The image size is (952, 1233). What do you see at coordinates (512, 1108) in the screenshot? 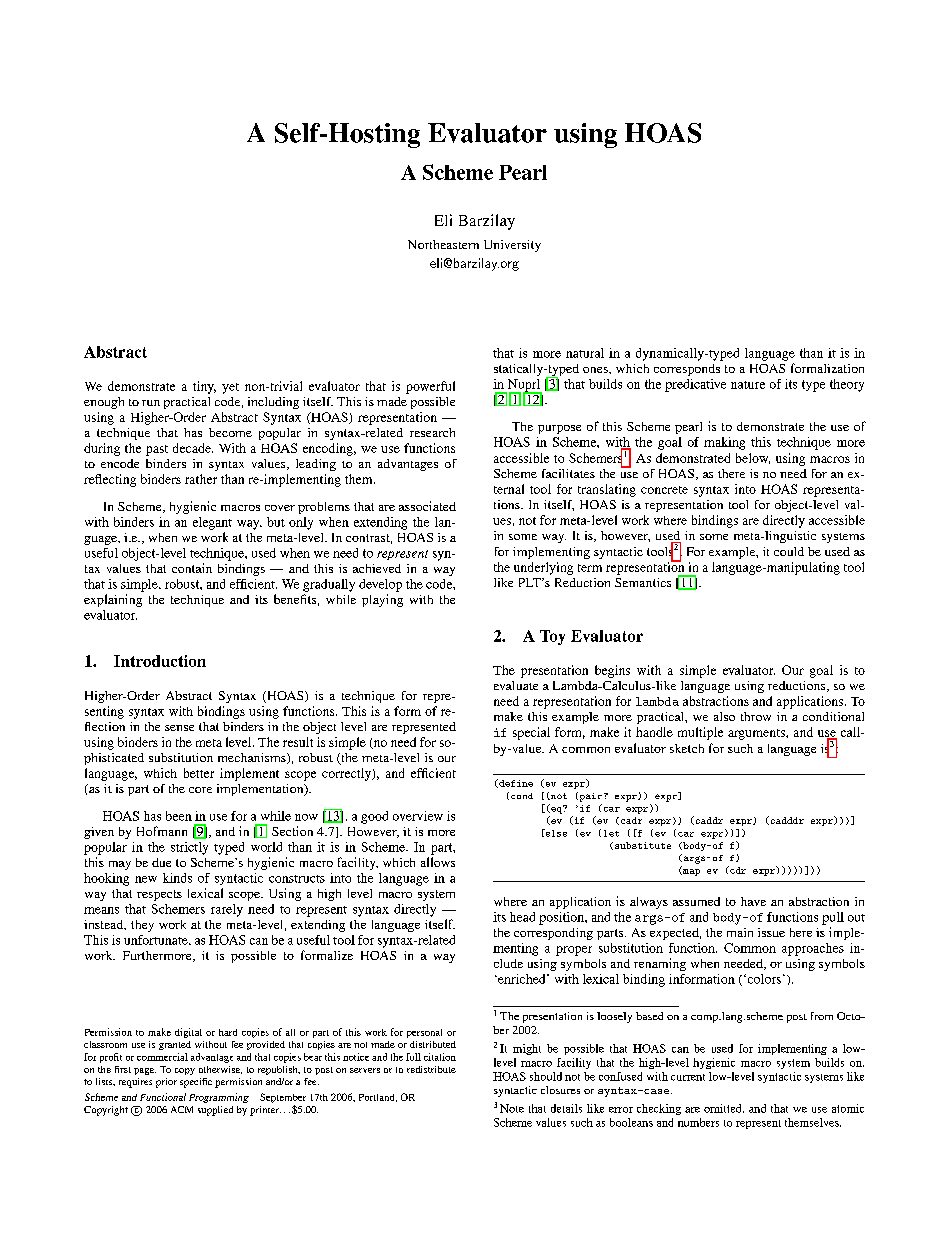
I see `Note` at bounding box center [512, 1108].
